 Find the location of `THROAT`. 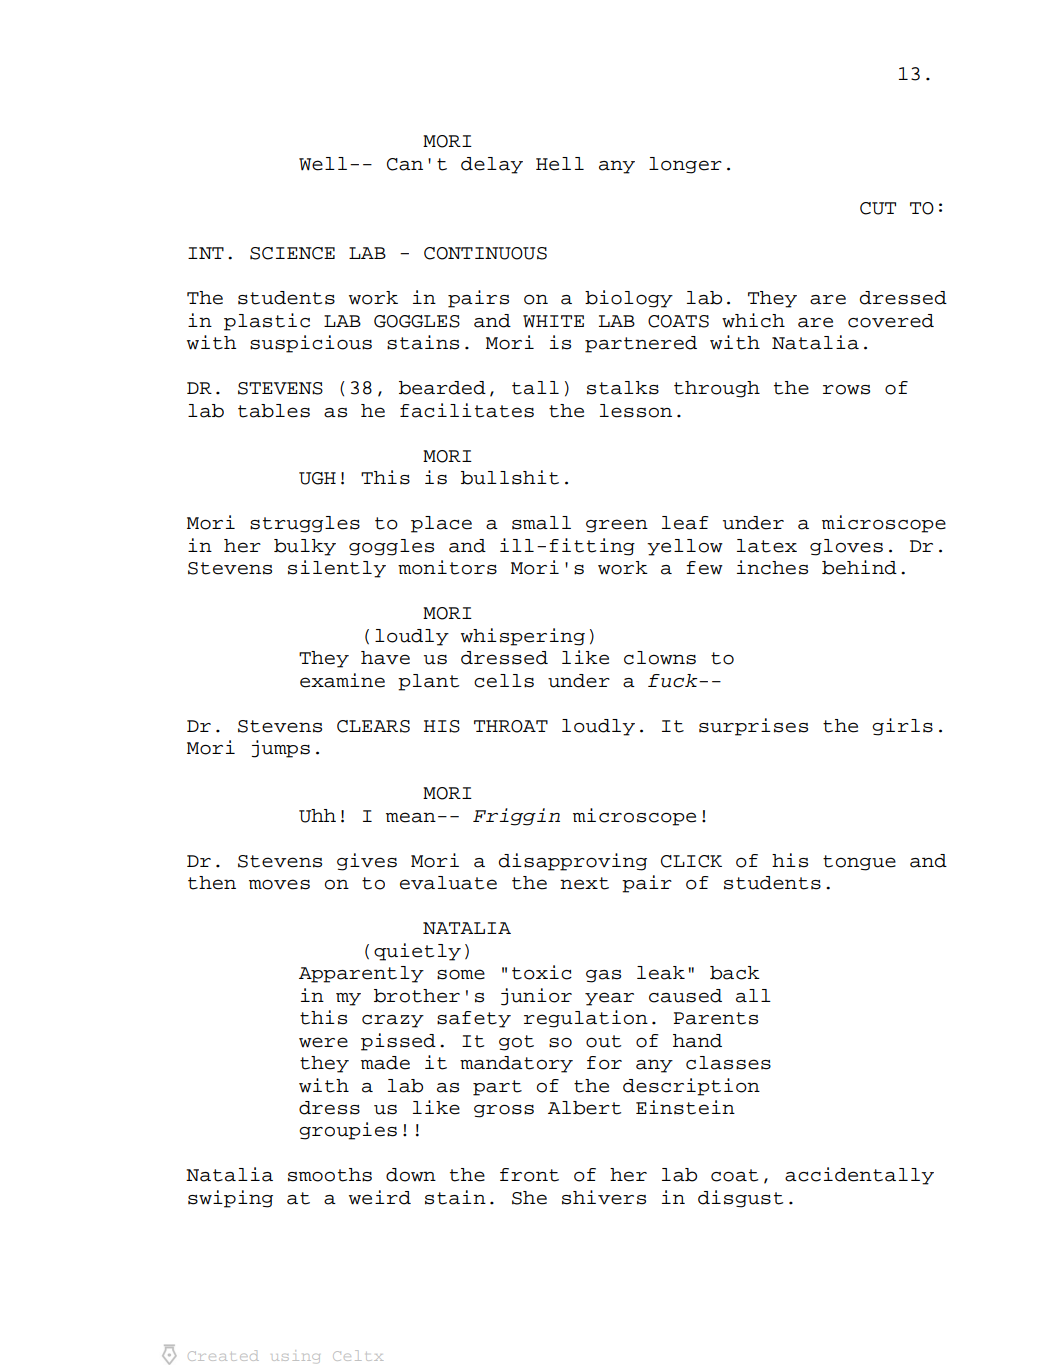

THROAT is located at coordinates (511, 726).
